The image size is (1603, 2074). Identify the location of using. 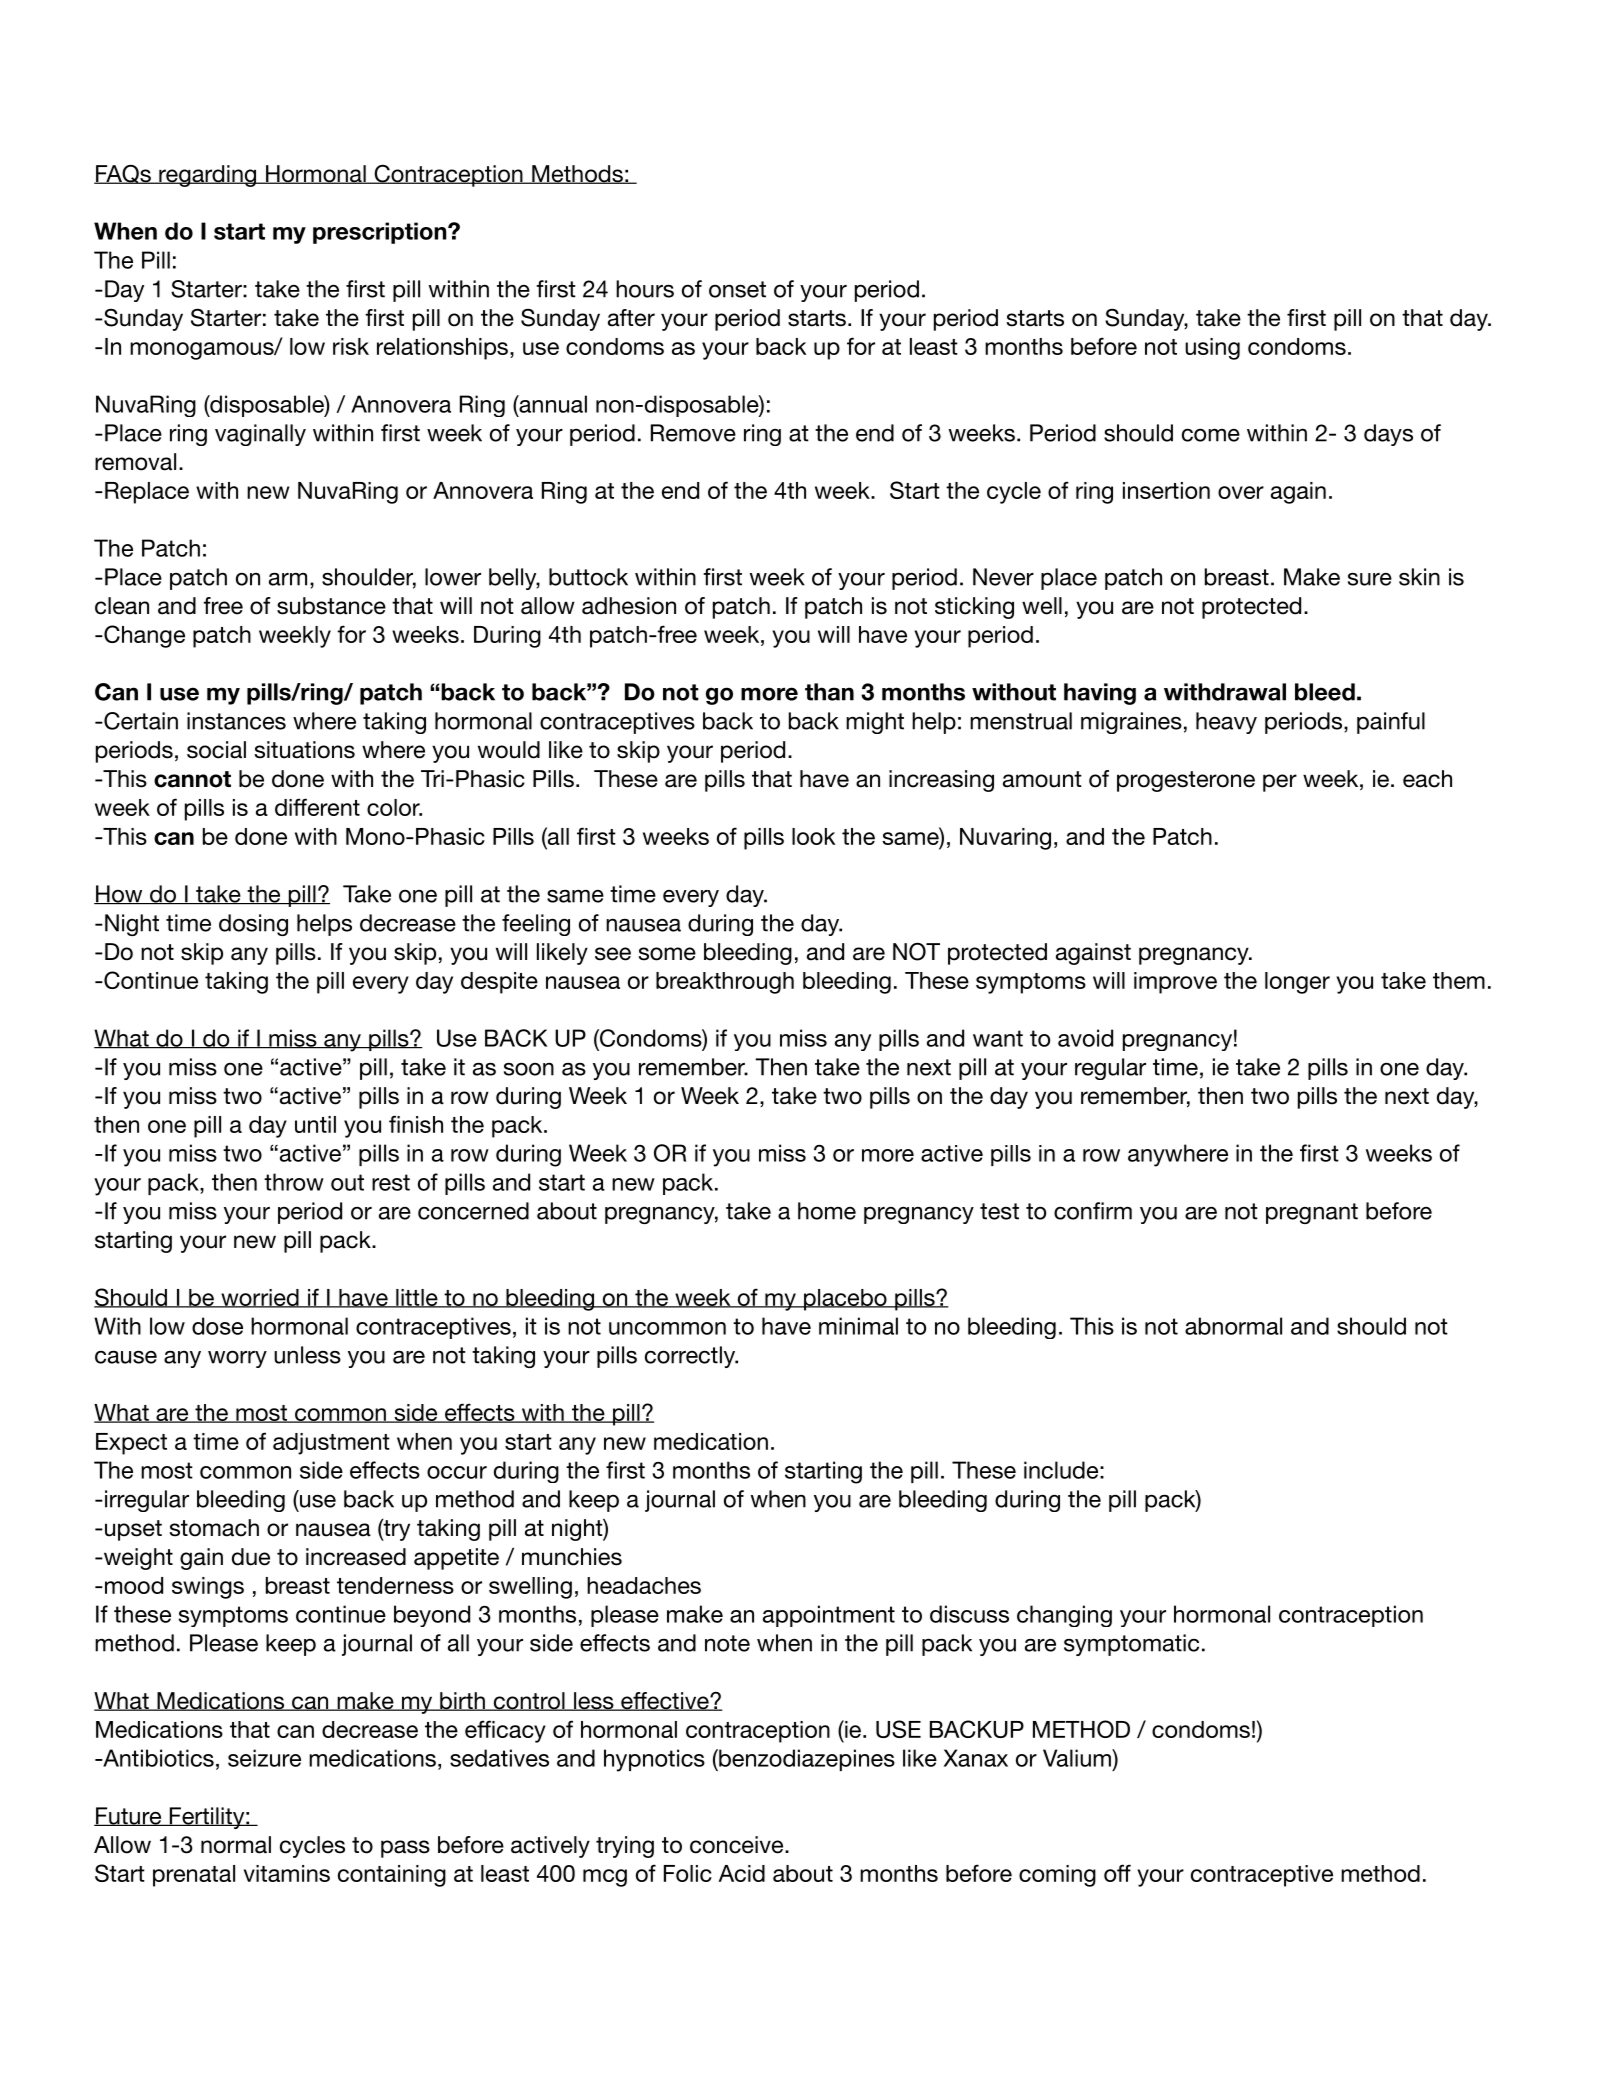
(1212, 349).
